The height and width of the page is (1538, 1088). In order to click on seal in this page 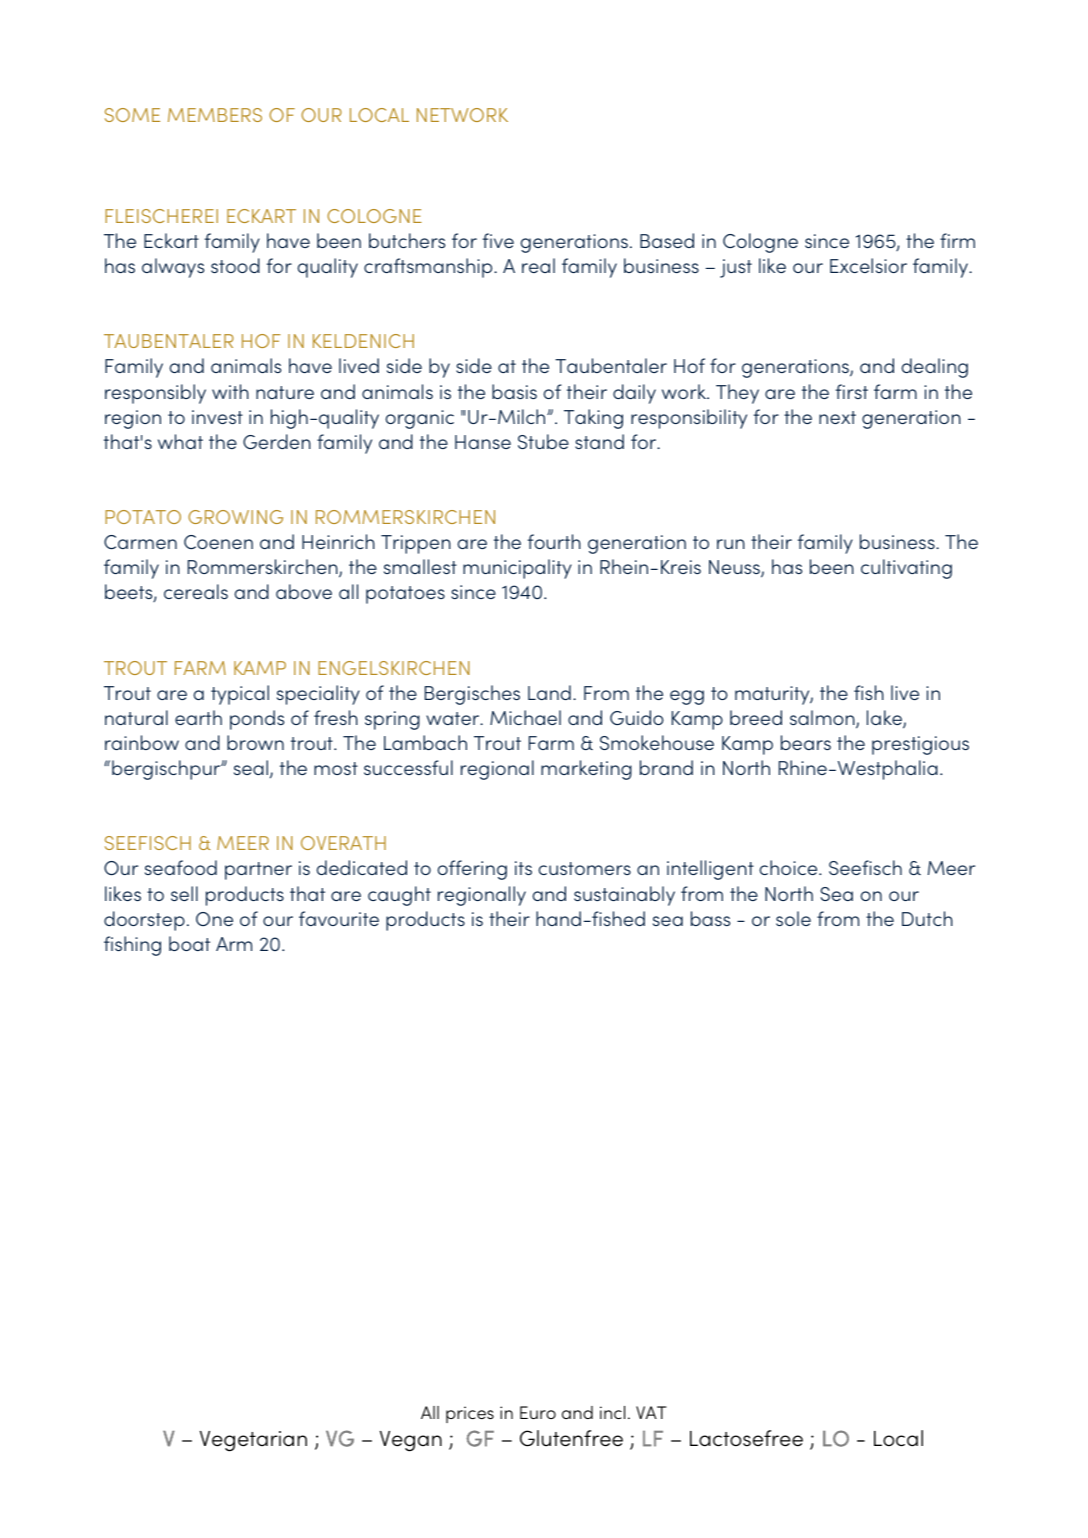, I will do `click(252, 769)`.
